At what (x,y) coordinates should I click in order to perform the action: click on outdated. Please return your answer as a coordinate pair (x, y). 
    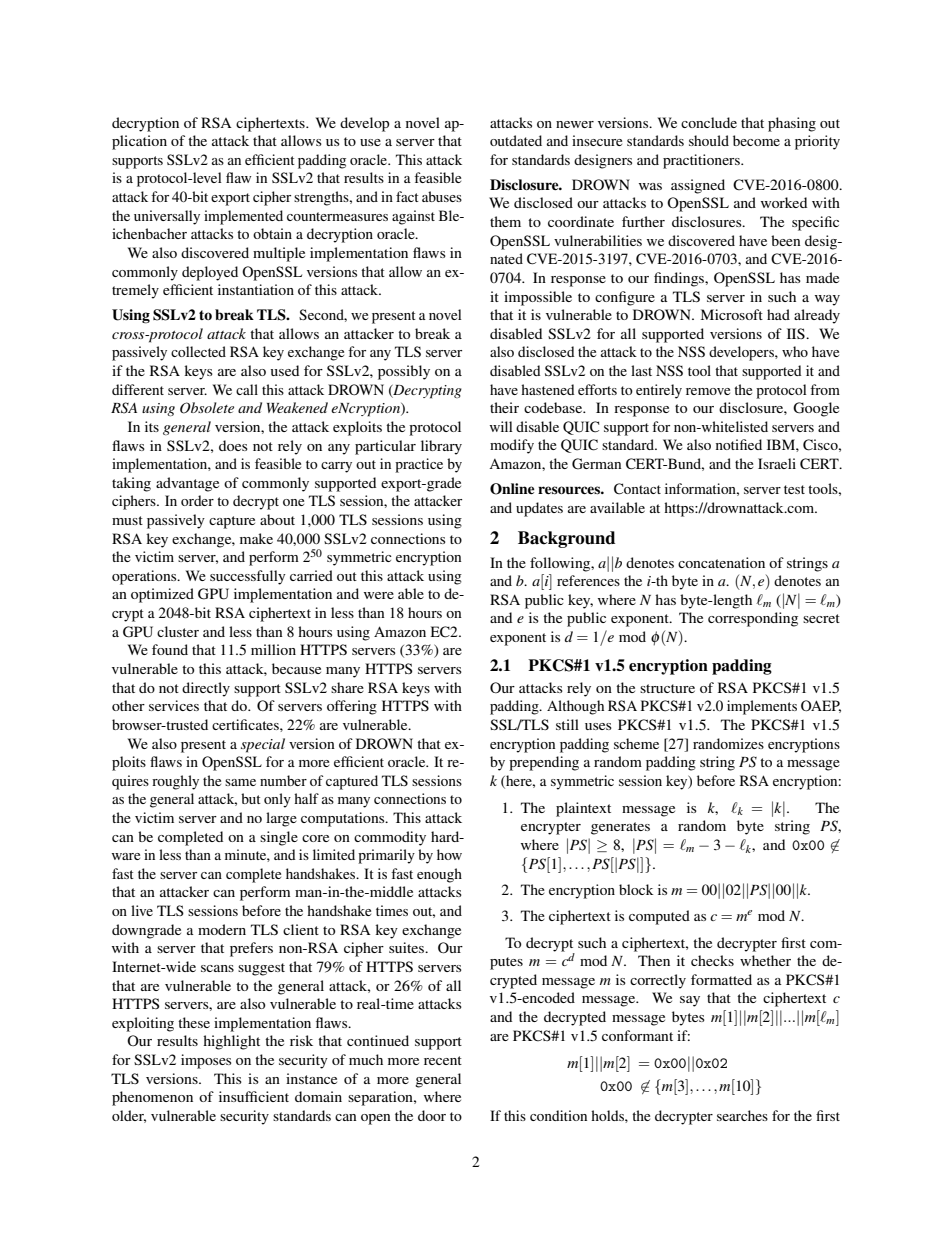
    Looking at the image, I should click on (516, 140).
